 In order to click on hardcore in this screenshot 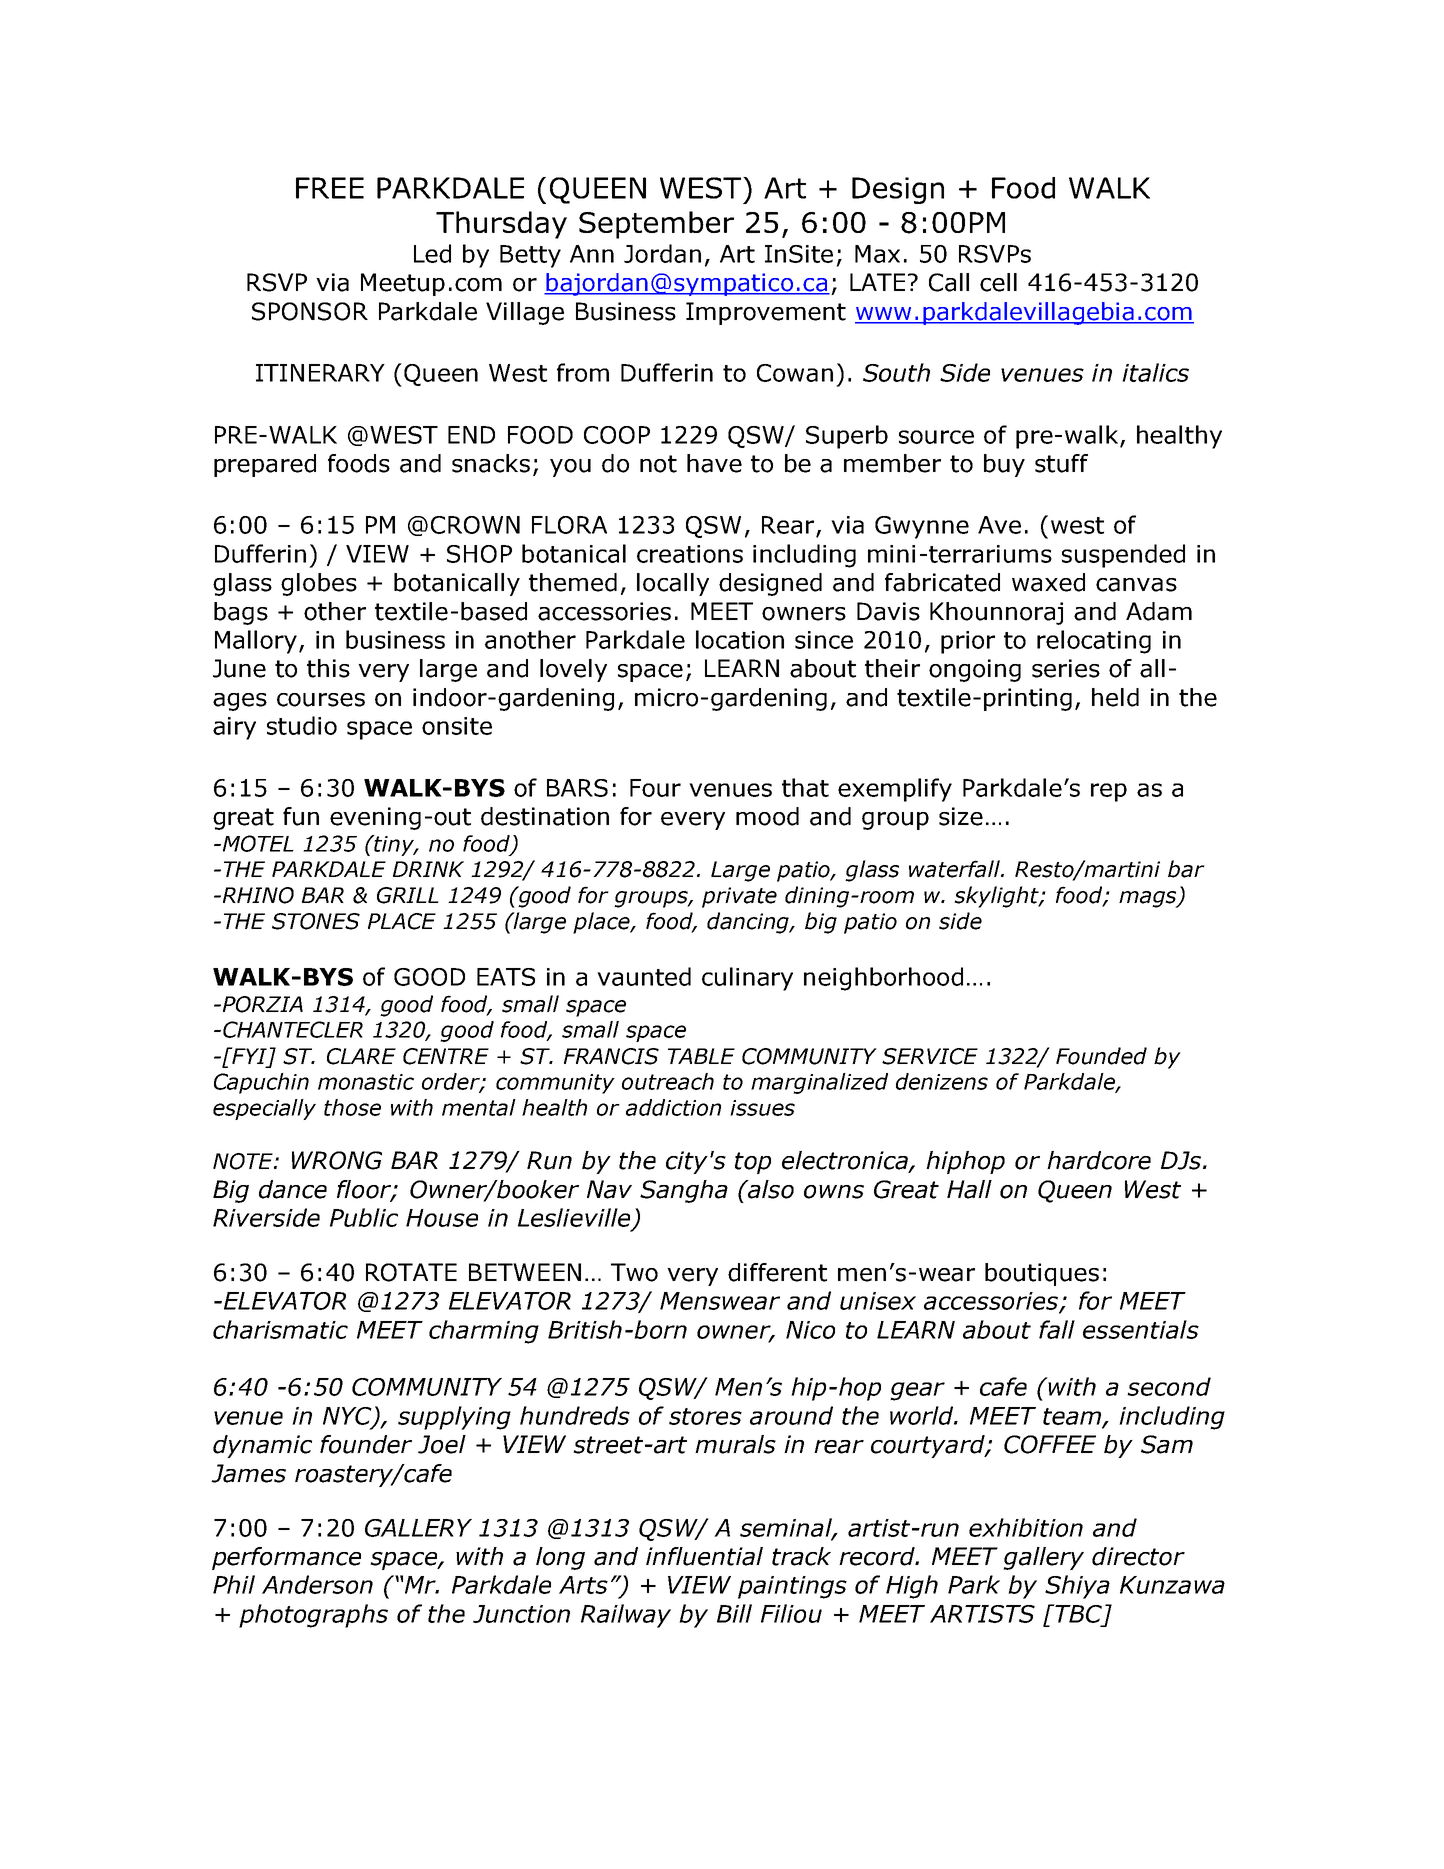, I will do `click(1099, 1160)`.
